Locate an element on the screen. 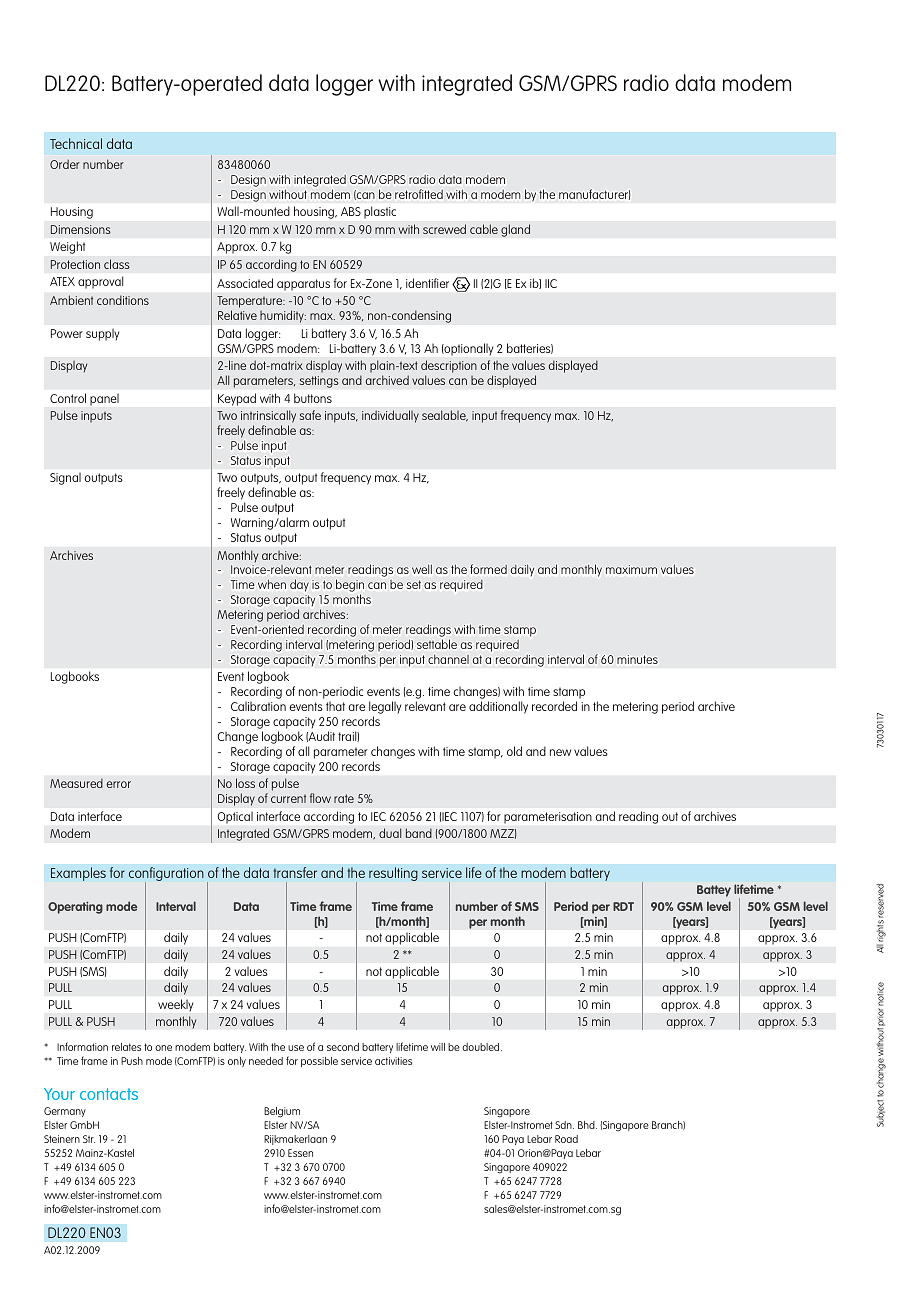 The width and height of the screenshot is (924, 1308). Technical is located at coordinates (76, 143).
